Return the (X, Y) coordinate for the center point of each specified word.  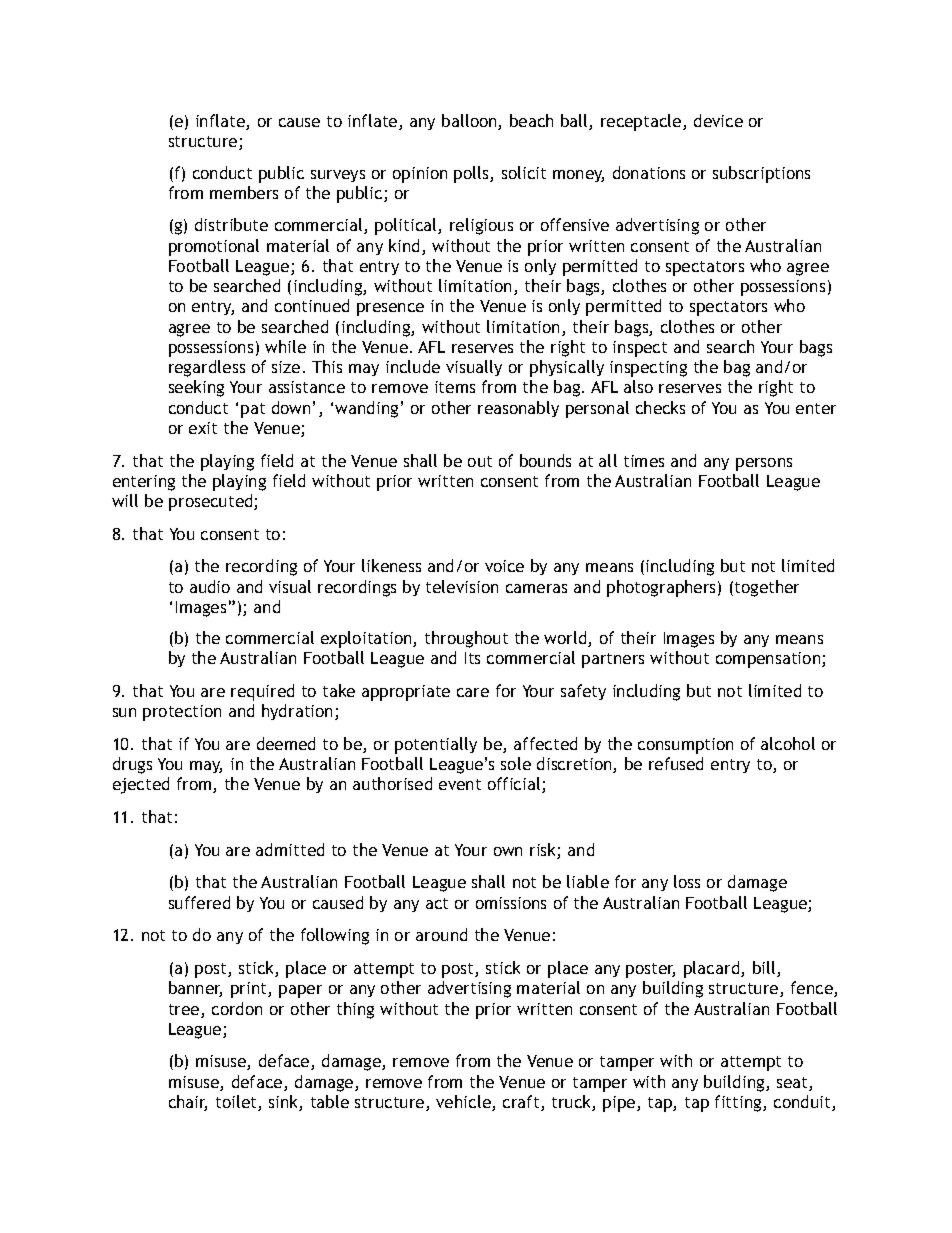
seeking (196, 388)
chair (188, 1103)
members (244, 192)
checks (660, 407)
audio (210, 586)
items (455, 387)
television (462, 586)
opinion (420, 175)
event (460, 784)
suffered (199, 902)
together (767, 588)
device (718, 120)
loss (687, 881)
